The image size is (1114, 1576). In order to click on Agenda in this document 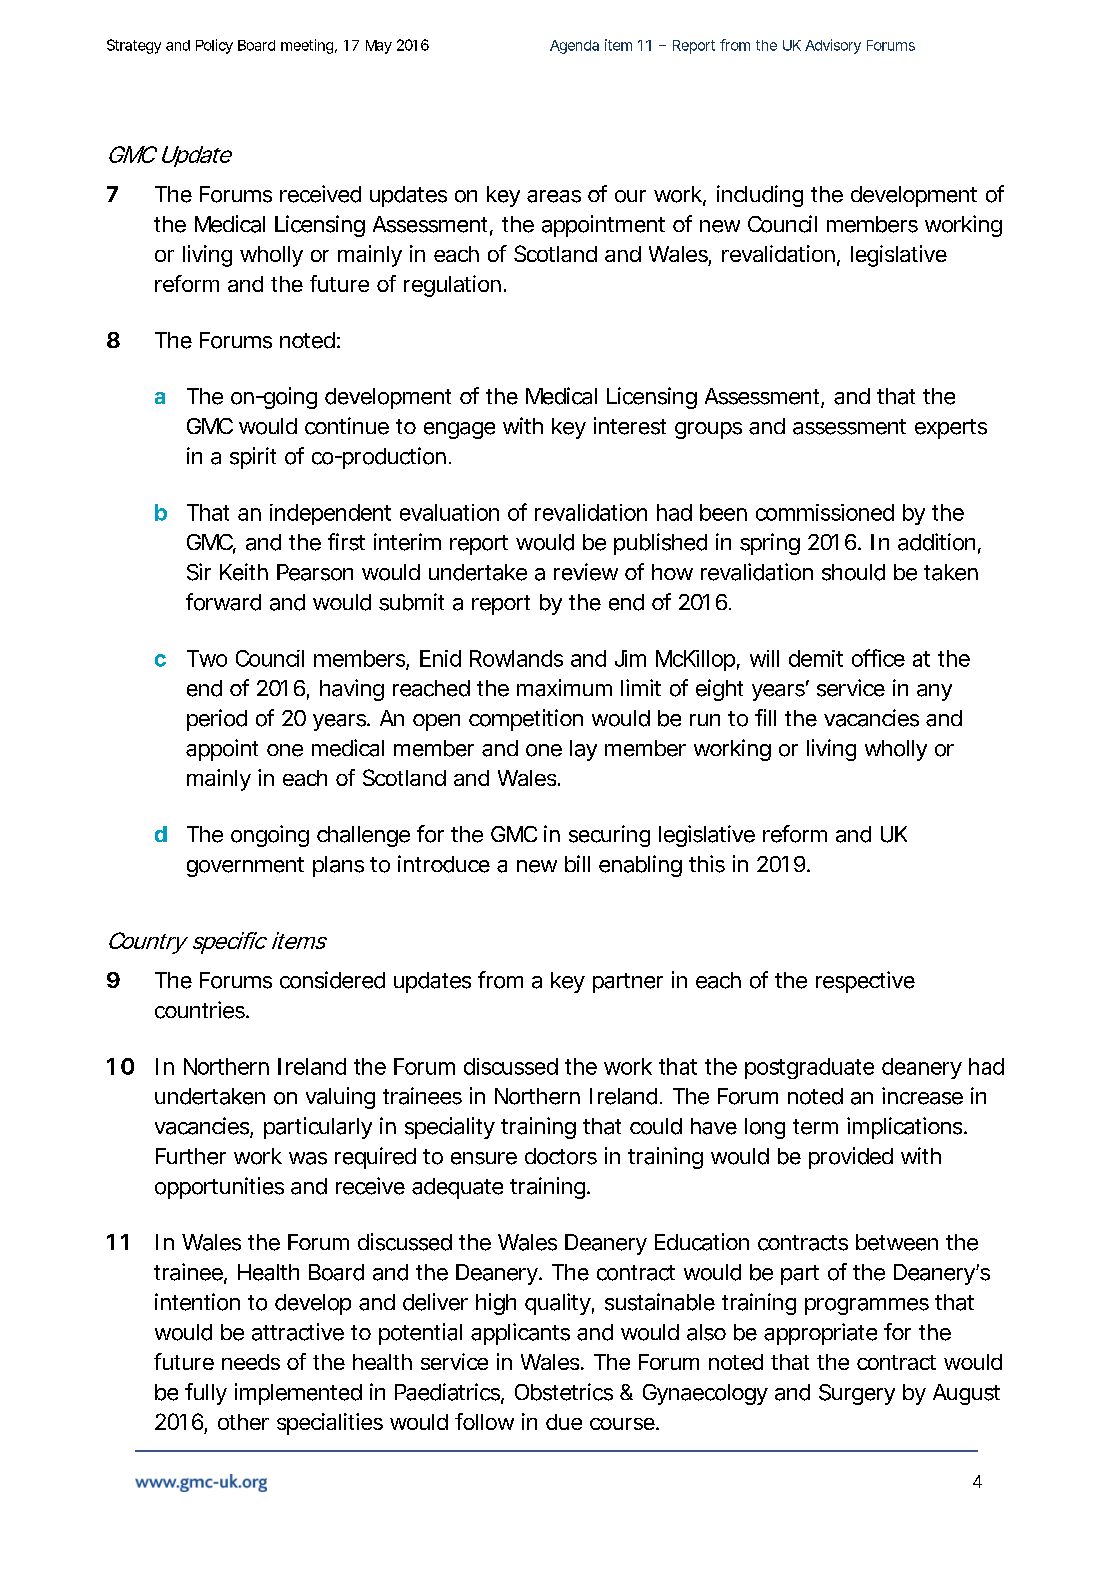, I will do `click(574, 47)`.
